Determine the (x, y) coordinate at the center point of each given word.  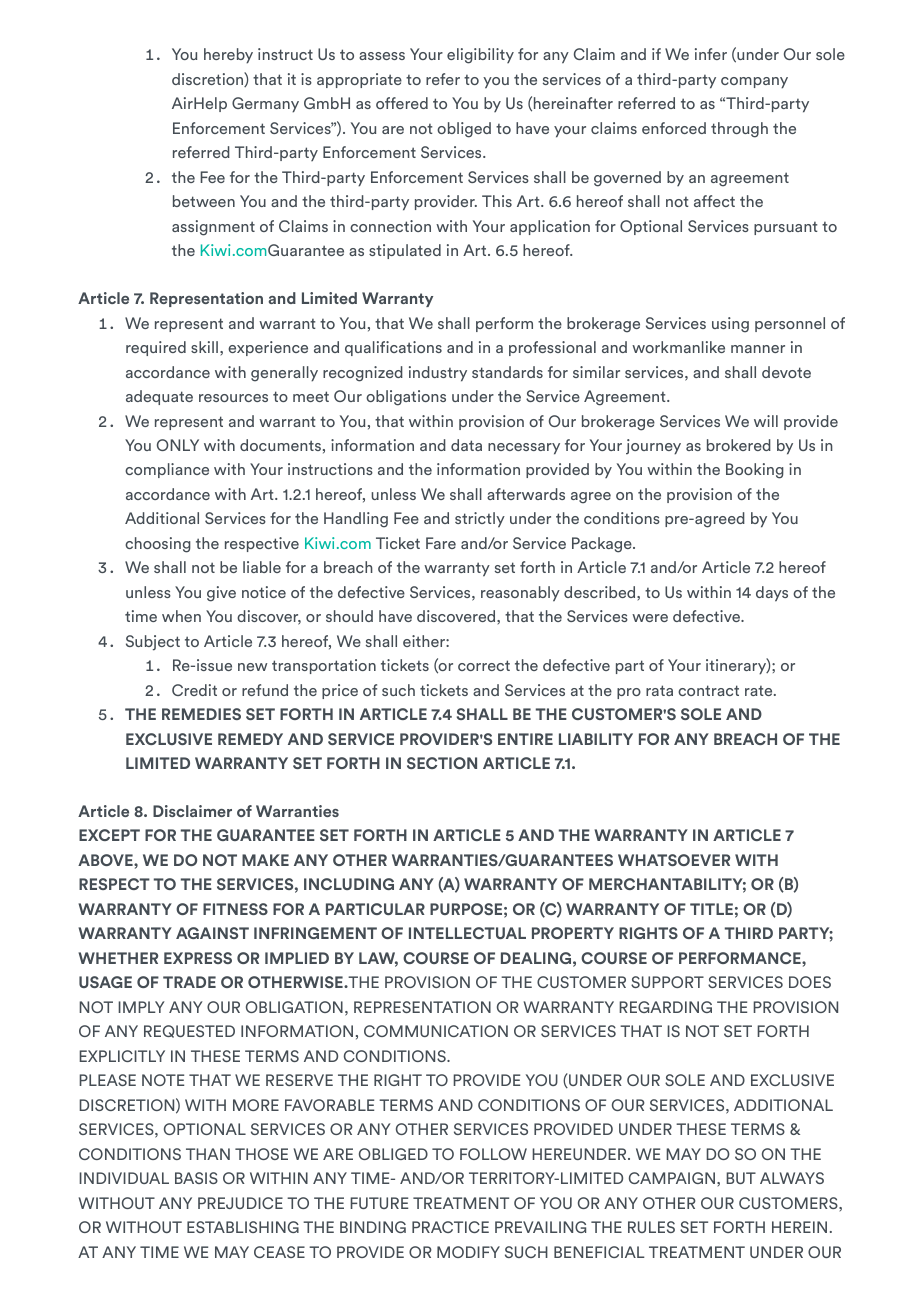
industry (438, 374)
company (754, 83)
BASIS (196, 1178)
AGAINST (212, 933)
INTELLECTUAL (467, 933)
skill (206, 347)
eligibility (480, 56)
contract (708, 690)
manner (758, 349)
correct (484, 665)
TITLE (711, 909)
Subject (153, 643)
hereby (228, 56)
